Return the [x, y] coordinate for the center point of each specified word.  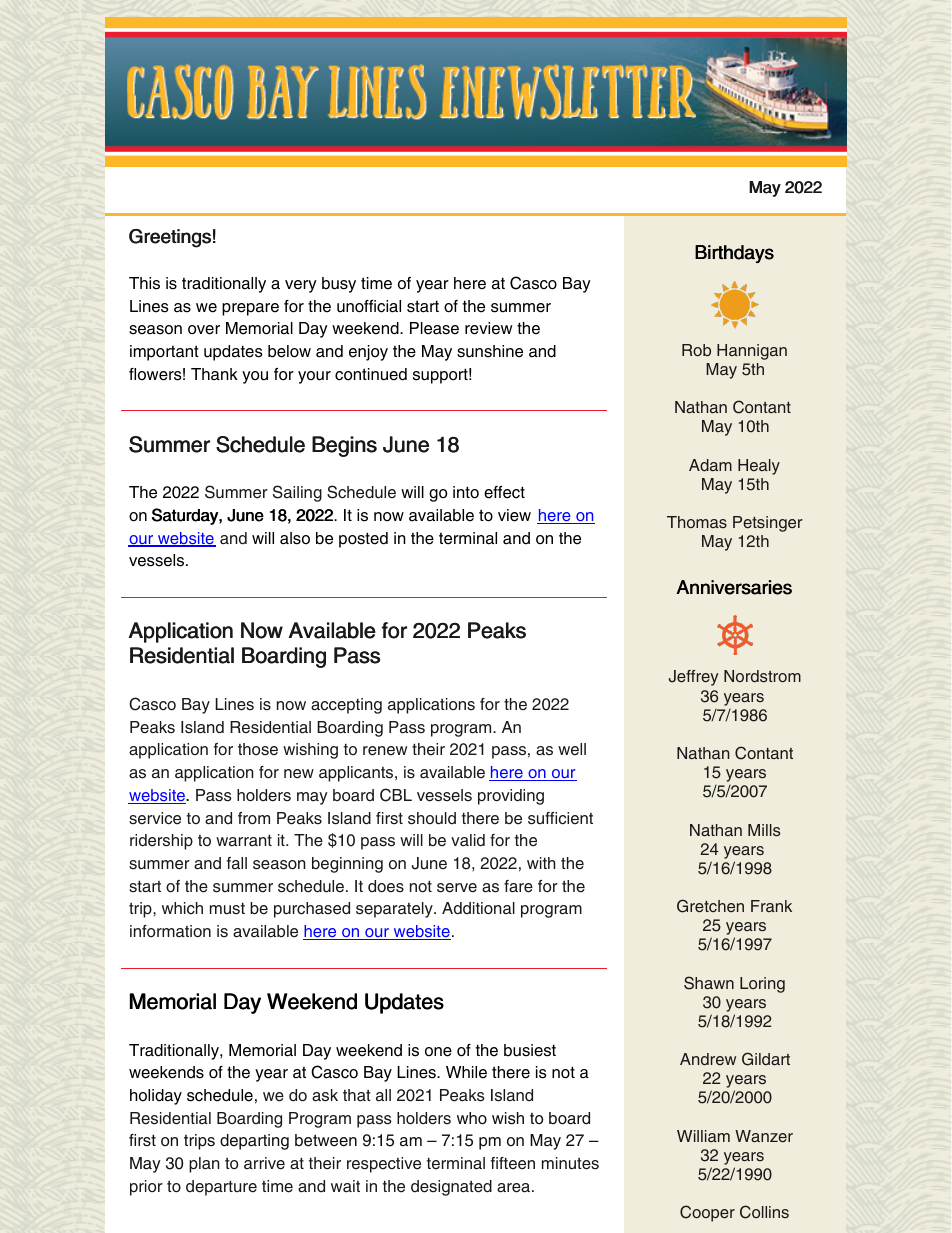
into [466, 492]
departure [221, 1188]
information [170, 931]
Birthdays [734, 254]
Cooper [707, 1213]
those [258, 749]
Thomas [697, 522]
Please [434, 328]
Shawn [709, 983]
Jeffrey [693, 678]
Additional [478, 908]
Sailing [297, 493]
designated [451, 1188]
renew [385, 751]
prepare [250, 309]
